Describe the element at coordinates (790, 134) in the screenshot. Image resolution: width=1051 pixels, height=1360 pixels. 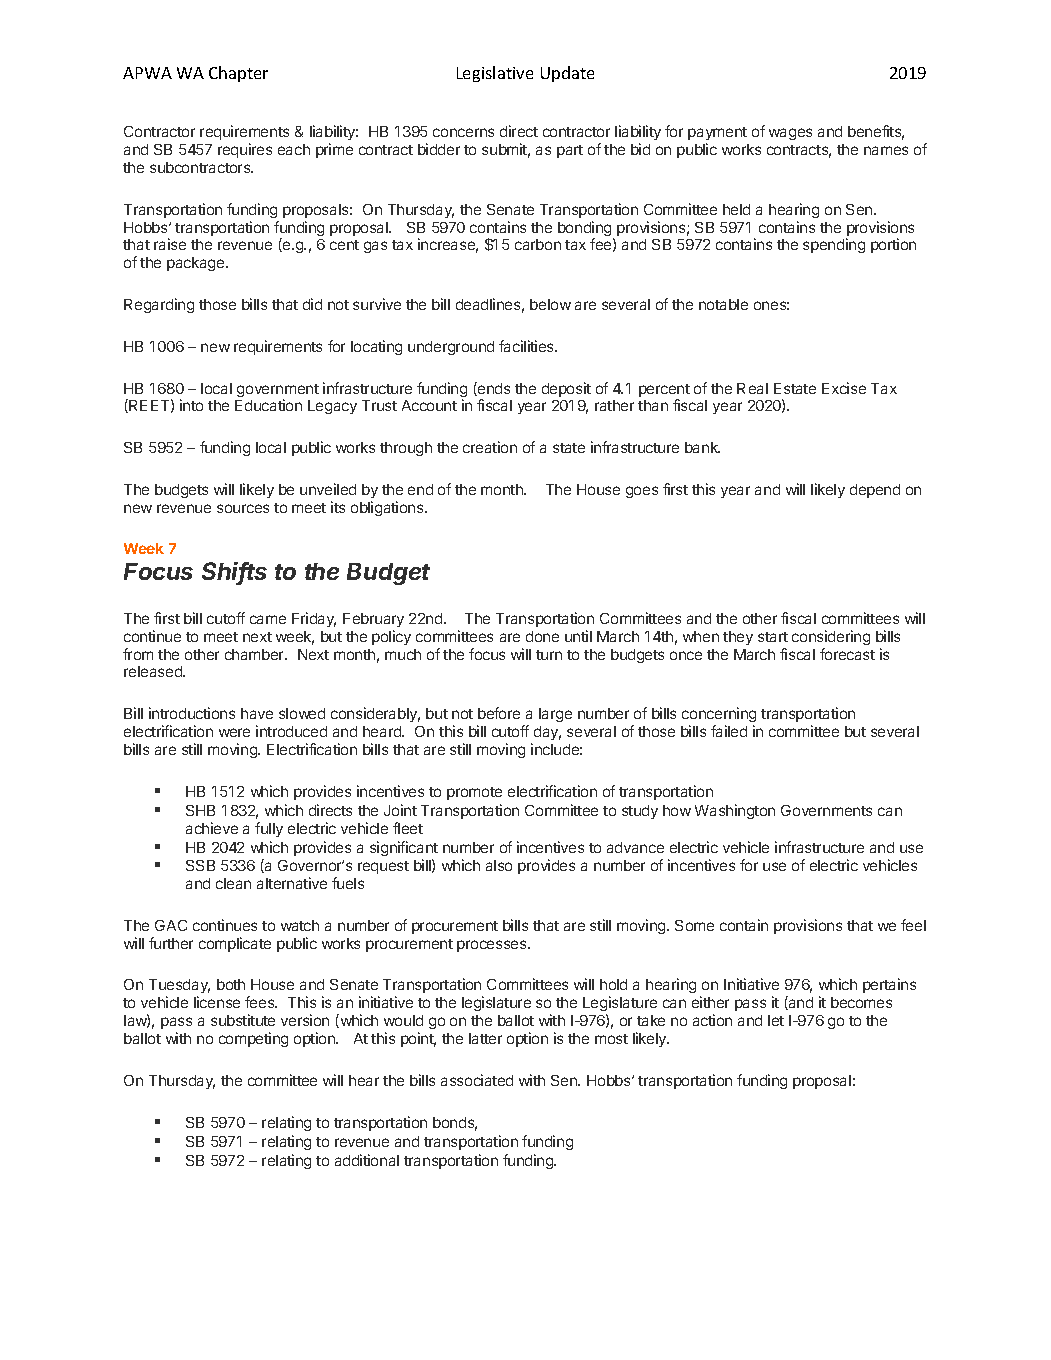
I see `wages` at that location.
